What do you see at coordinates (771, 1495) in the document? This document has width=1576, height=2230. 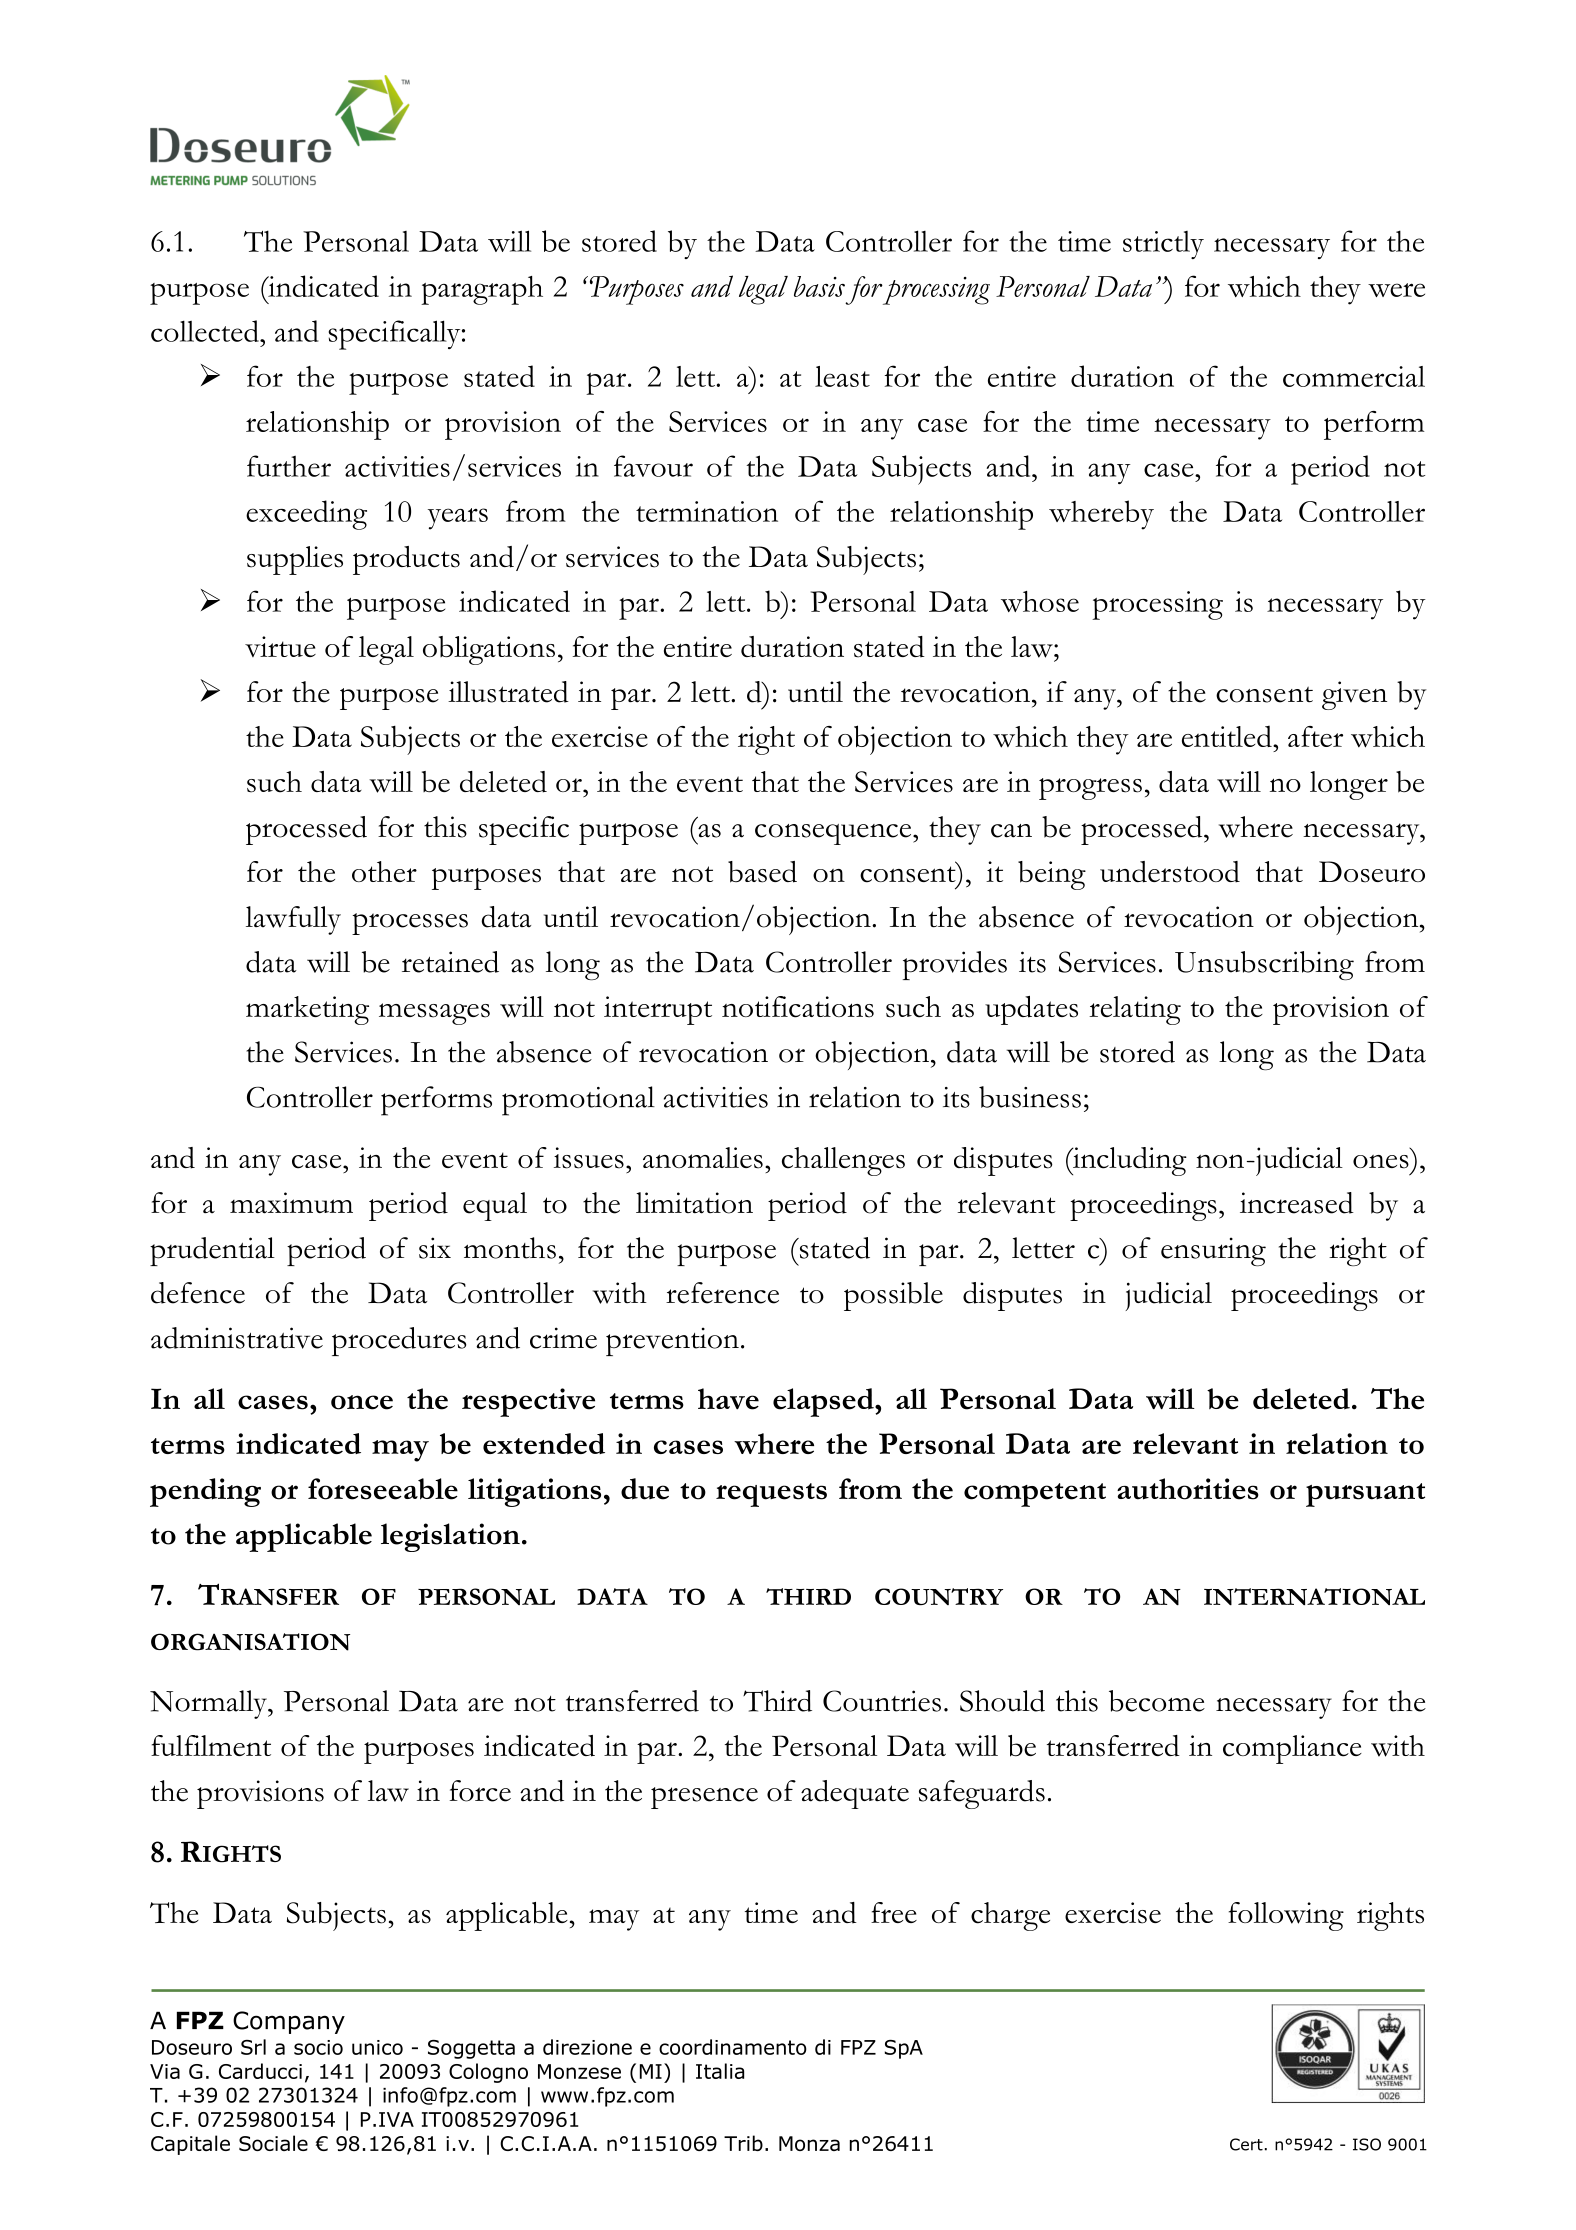 I see `requests` at bounding box center [771, 1495].
